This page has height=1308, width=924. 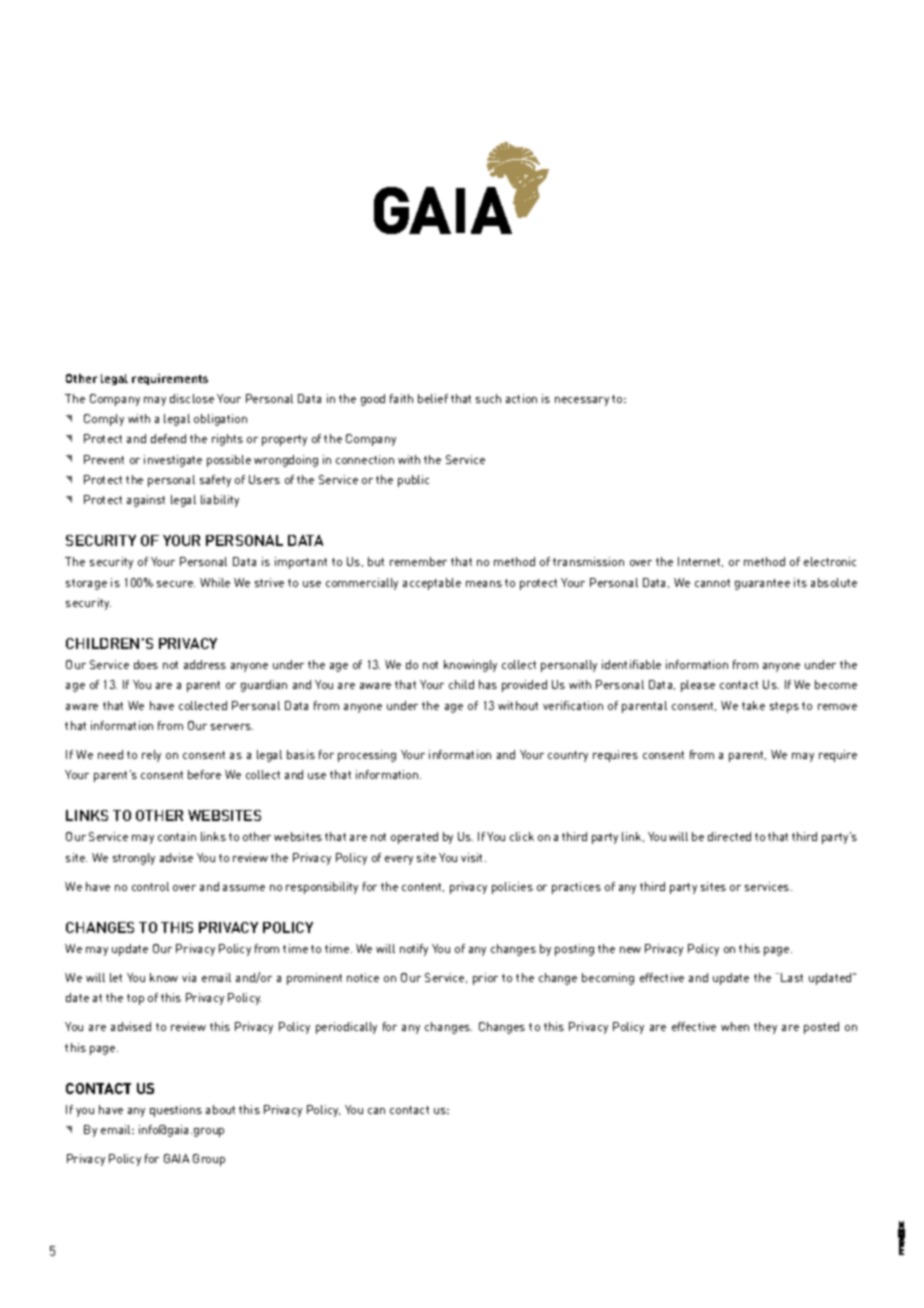 What do you see at coordinates (176, 1111) in the page?
I see `questions` at bounding box center [176, 1111].
